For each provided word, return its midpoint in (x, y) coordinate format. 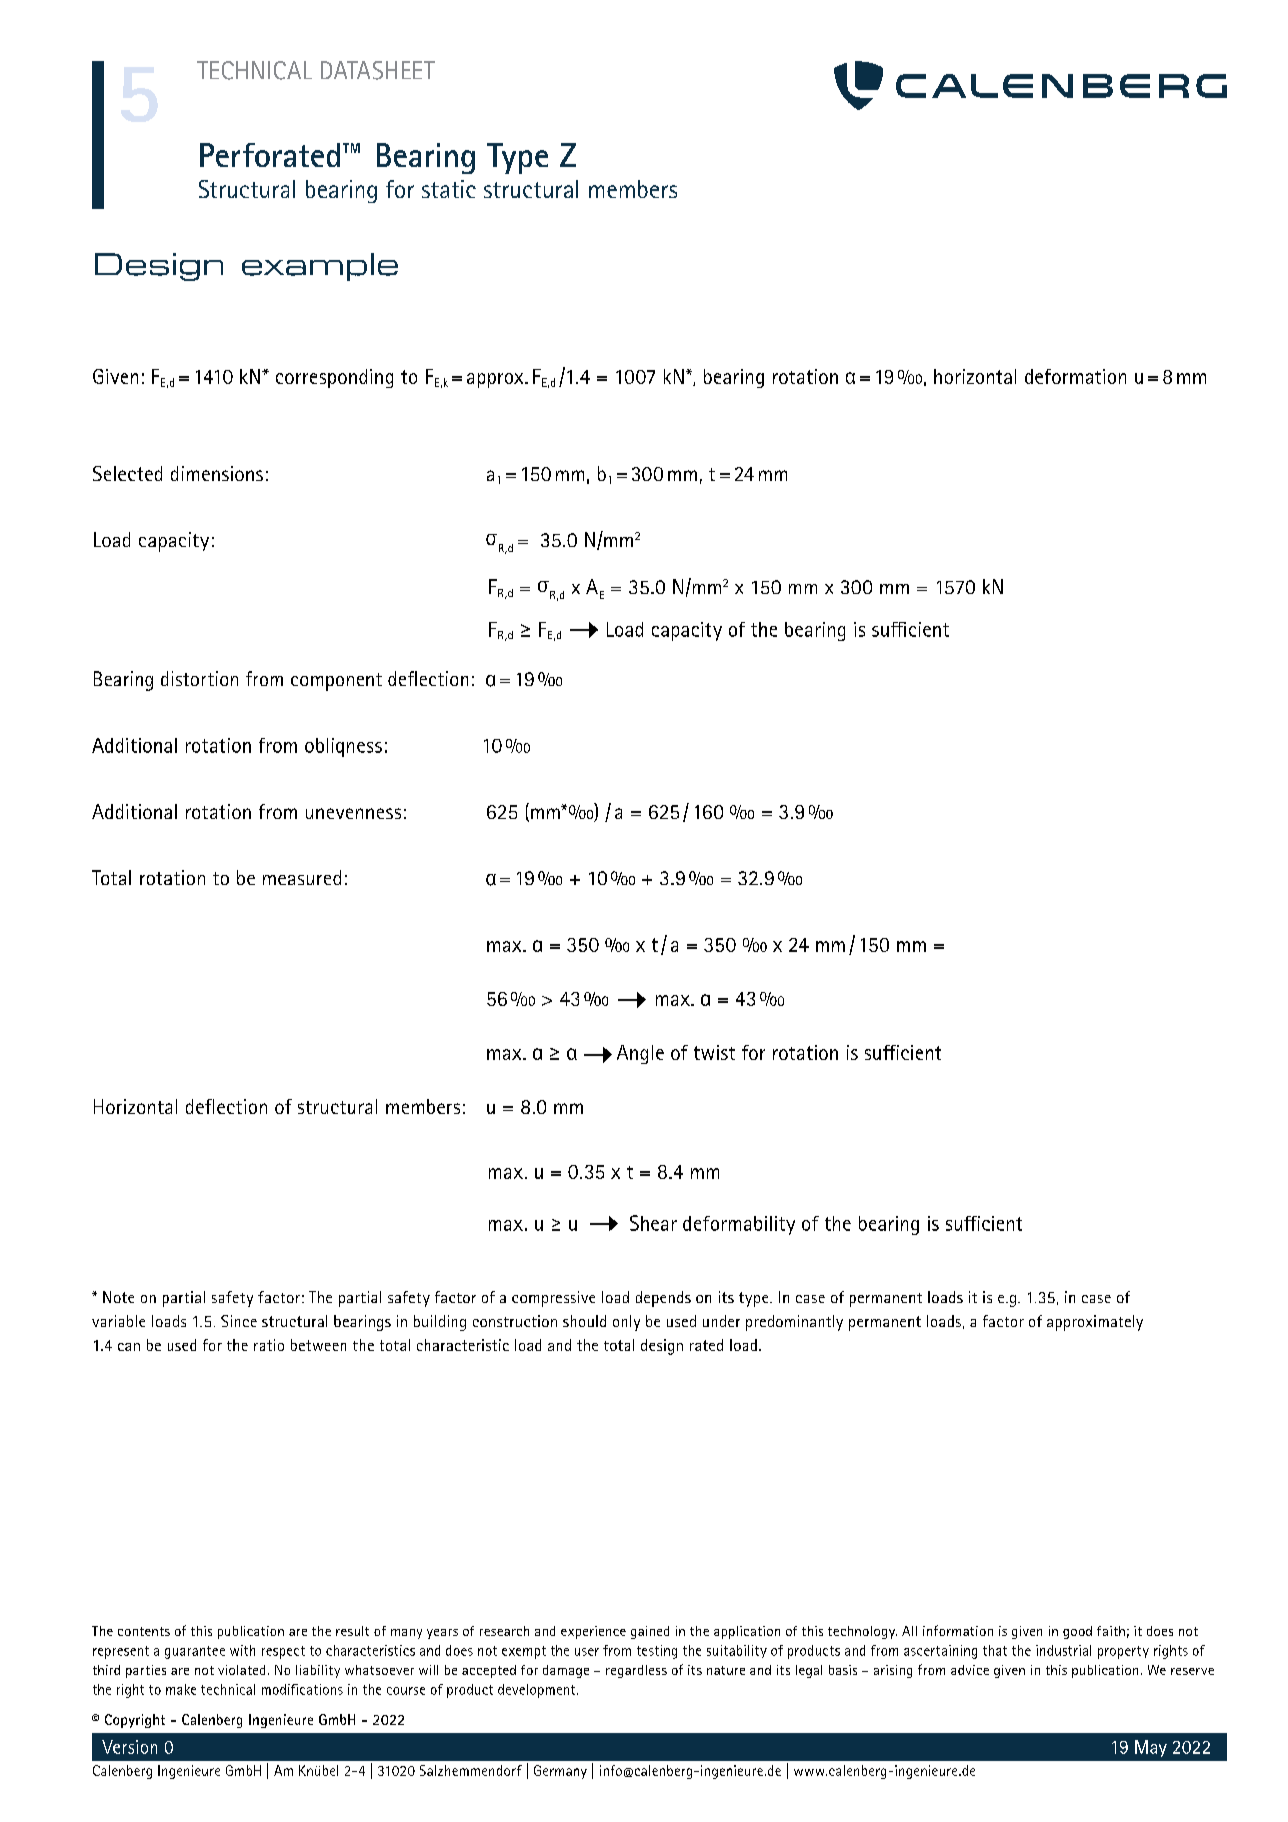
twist (714, 1052)
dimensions (217, 473)
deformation (1075, 376)
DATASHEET (378, 70)
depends (663, 1299)
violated (241, 1670)
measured (302, 877)
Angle (640, 1054)
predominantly (794, 1323)
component (336, 682)
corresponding (334, 378)
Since (239, 1321)
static (449, 189)
